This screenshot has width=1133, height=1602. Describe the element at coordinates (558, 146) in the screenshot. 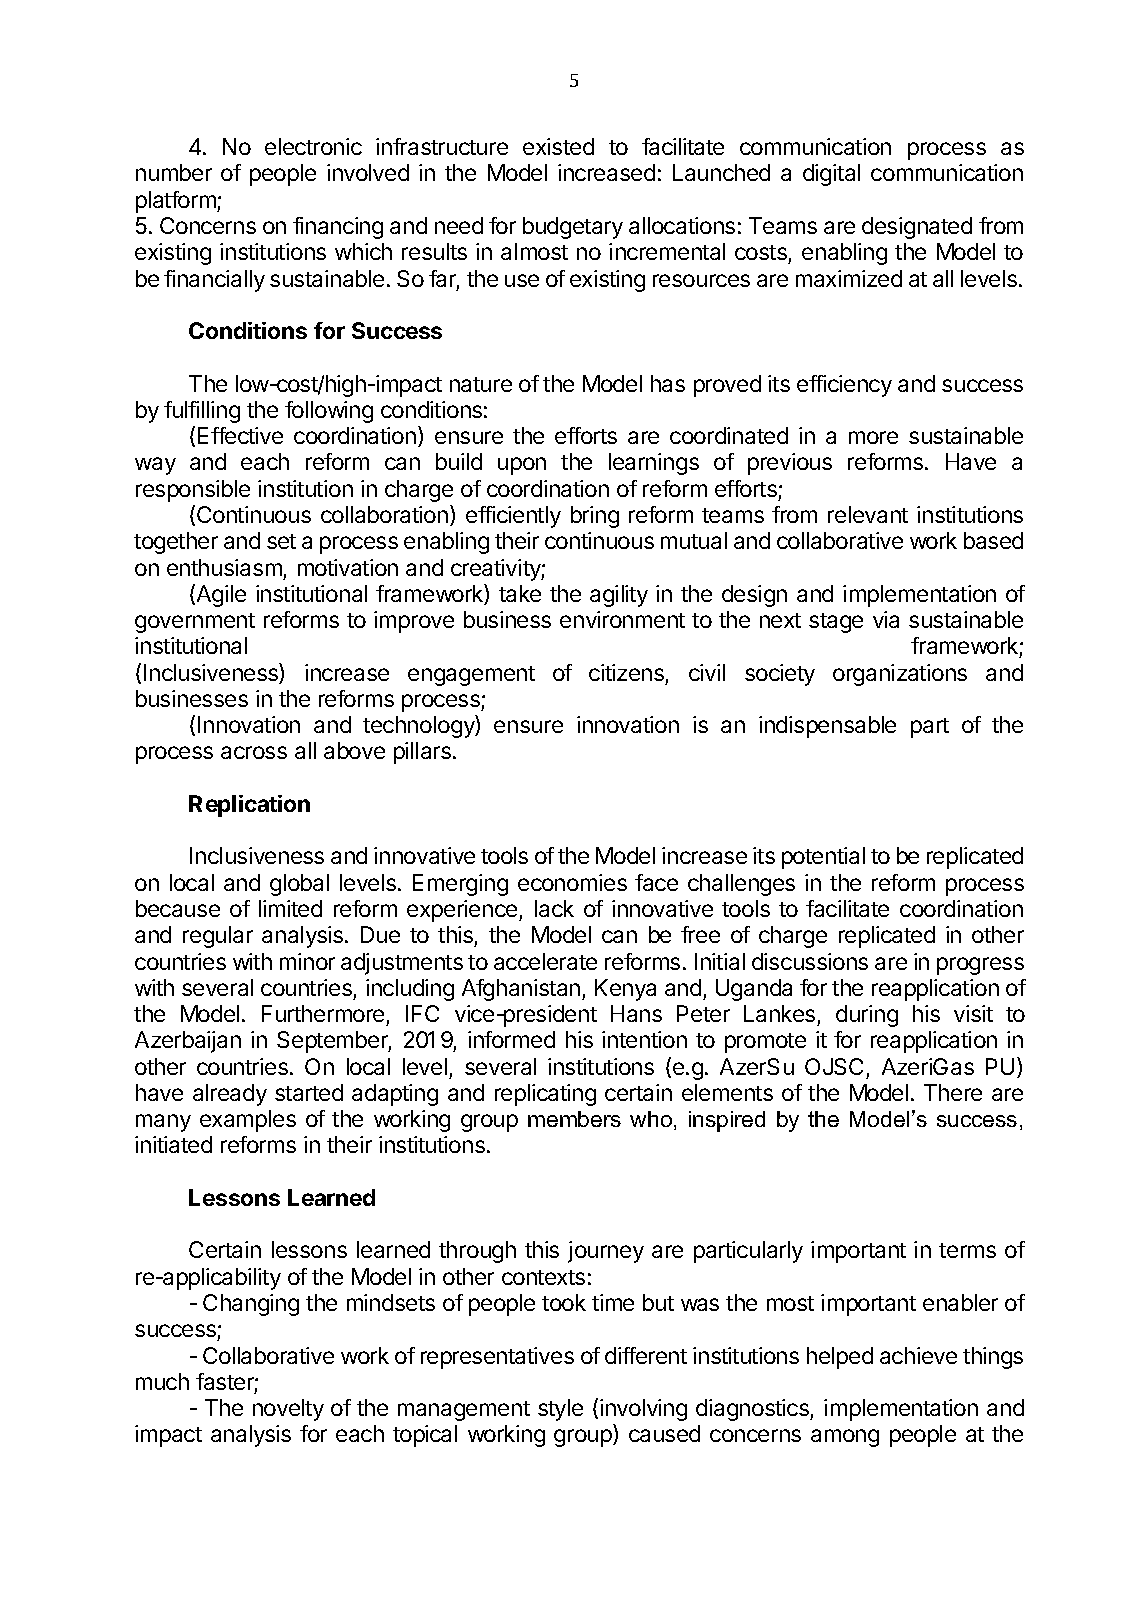

I see `existed` at that location.
